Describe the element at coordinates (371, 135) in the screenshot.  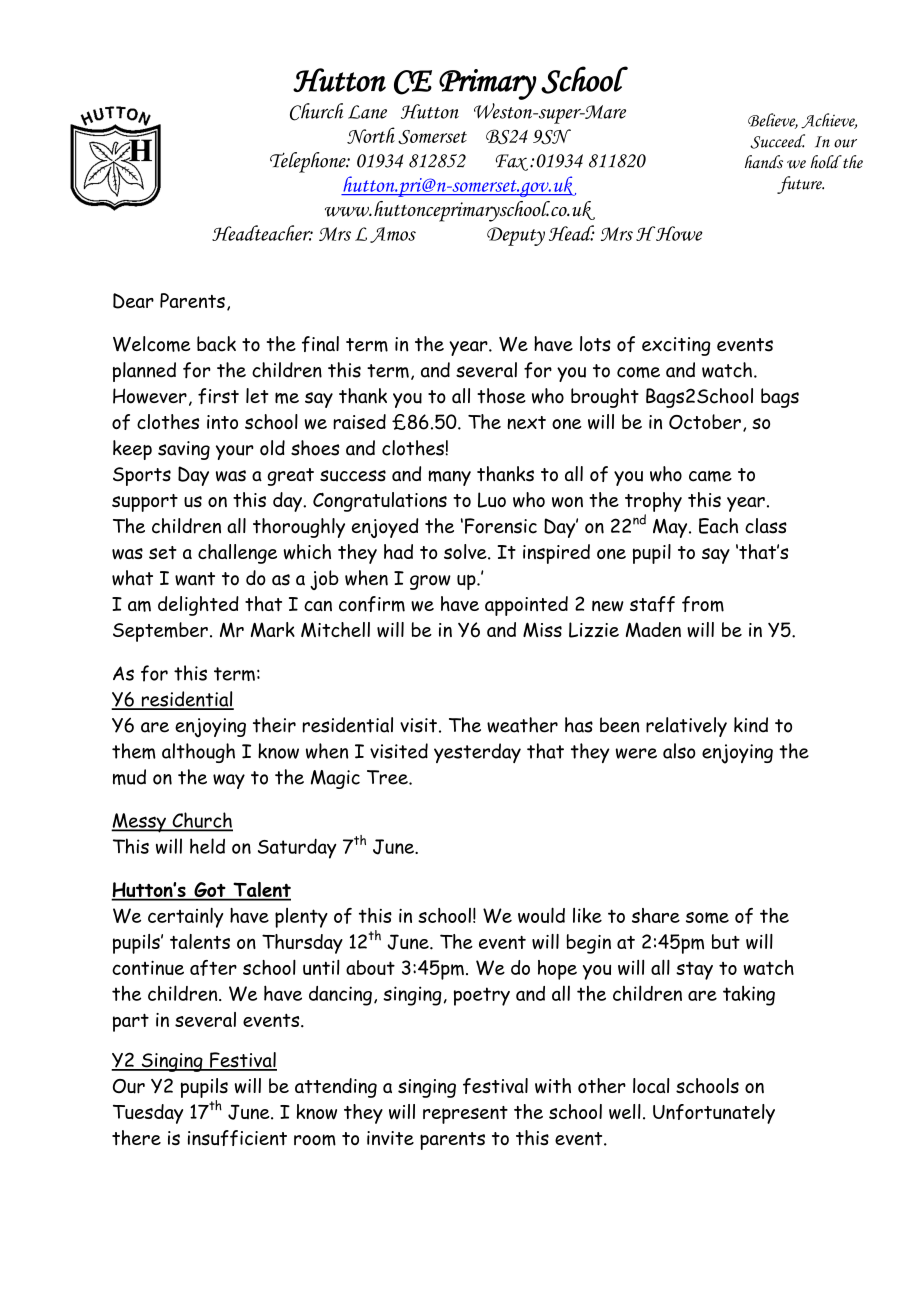
I see `North` at that location.
